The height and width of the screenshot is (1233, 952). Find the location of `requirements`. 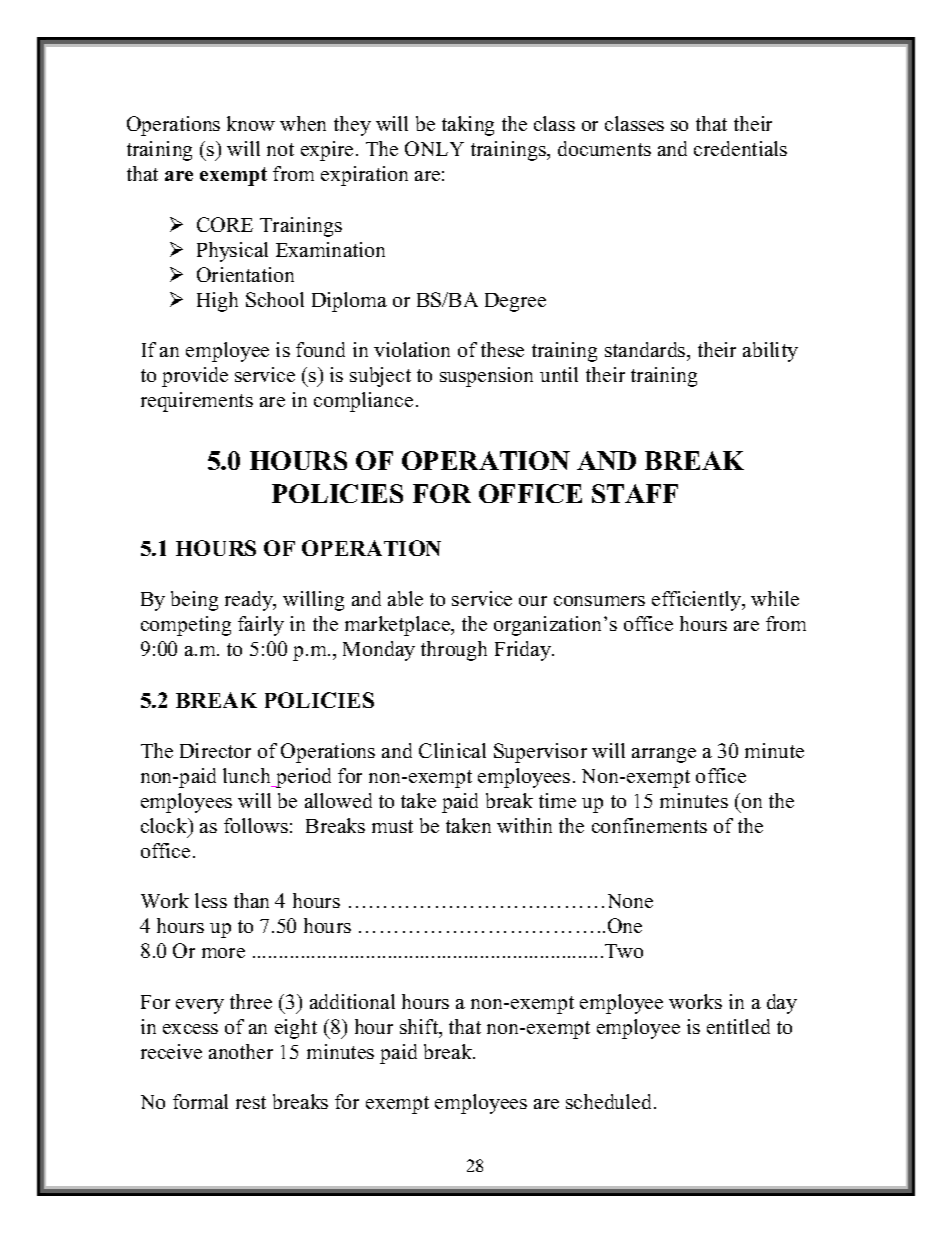

requirements is located at coordinates (197, 402).
